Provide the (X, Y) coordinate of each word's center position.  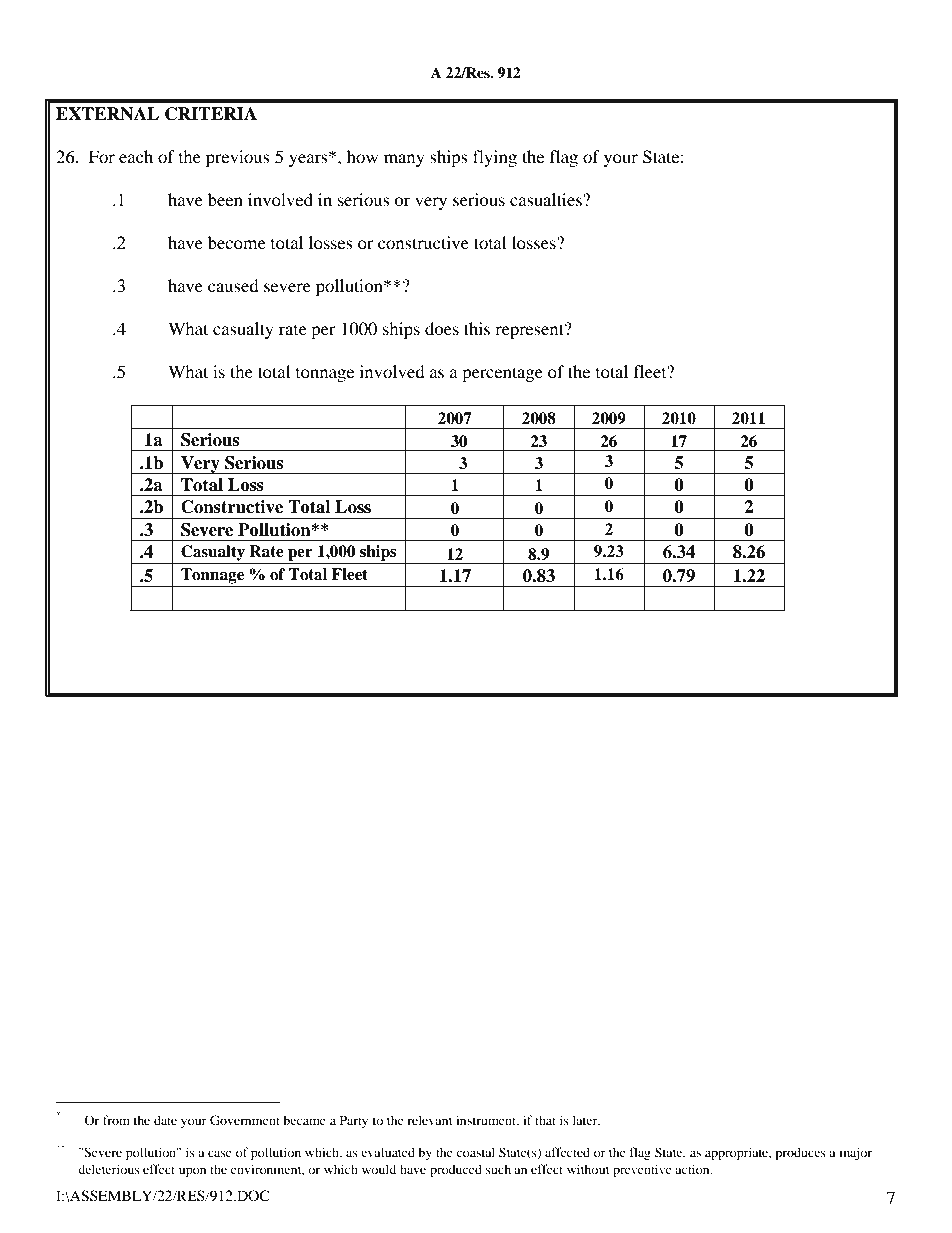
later (586, 1120)
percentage (502, 374)
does (442, 328)
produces (800, 1153)
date (165, 1120)
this (477, 328)
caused (233, 285)
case (220, 1153)
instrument (487, 1121)
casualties (547, 199)
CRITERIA (211, 114)
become (237, 242)
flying (495, 158)
